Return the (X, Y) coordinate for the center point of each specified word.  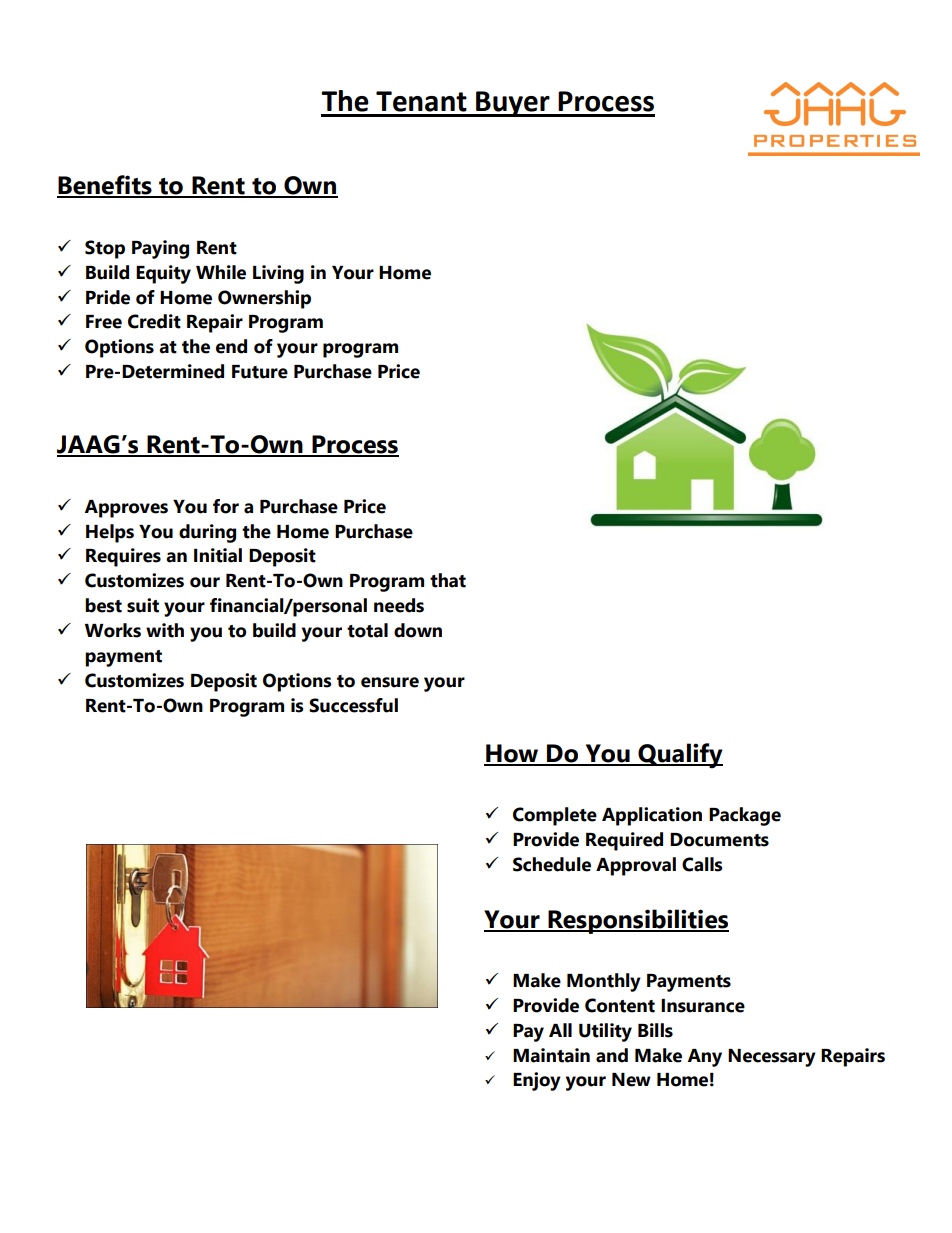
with (165, 630)
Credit (154, 321)
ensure (390, 682)
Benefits (105, 186)
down (418, 630)
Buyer (513, 104)
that (448, 580)
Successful (353, 705)
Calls (702, 864)
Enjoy (537, 1081)
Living (278, 274)
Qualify (679, 756)
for (226, 506)
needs (399, 605)
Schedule (552, 864)
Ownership (264, 299)
